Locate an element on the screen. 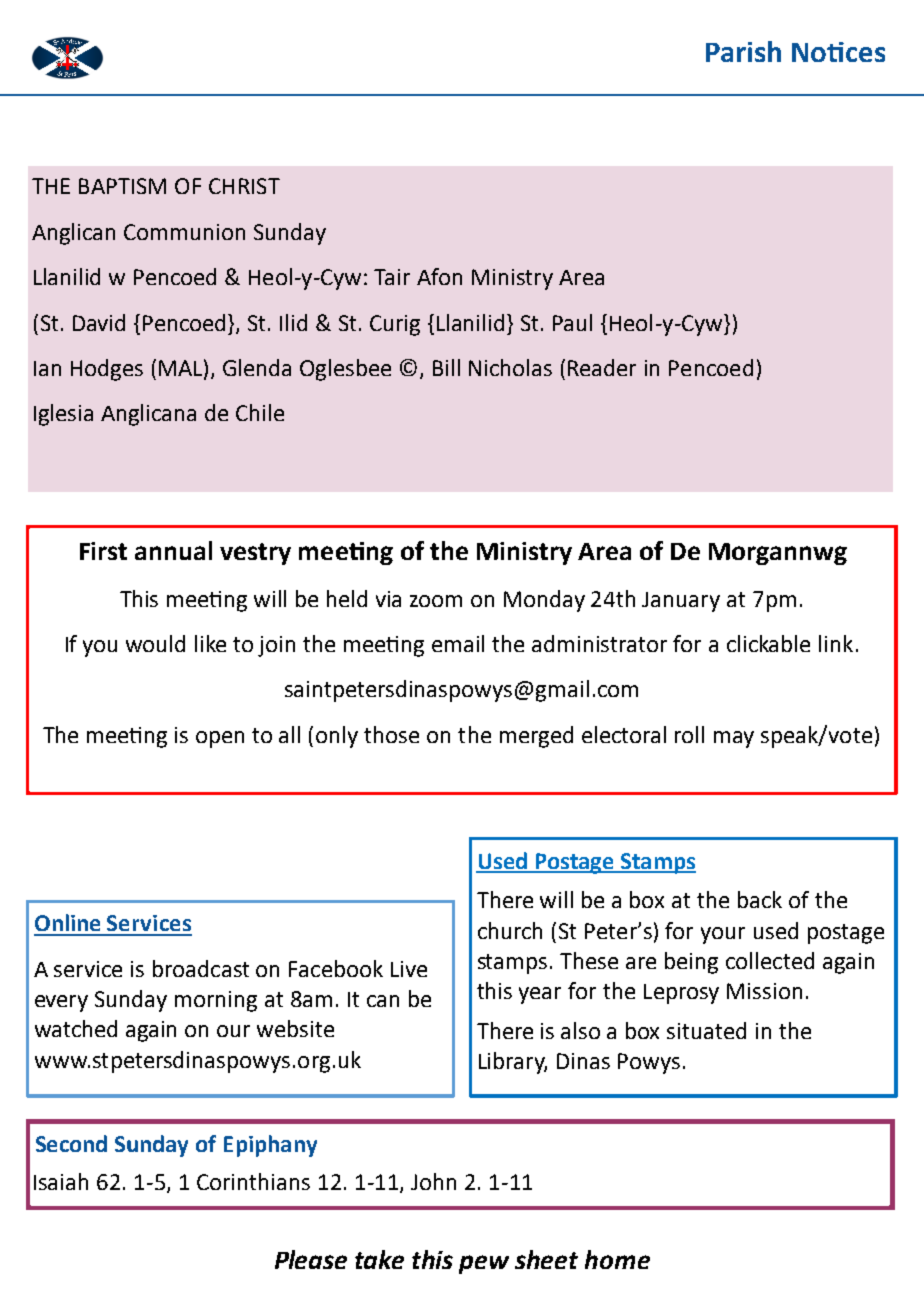 The width and height of the screenshot is (924, 1308). clickable is located at coordinates (768, 643).
